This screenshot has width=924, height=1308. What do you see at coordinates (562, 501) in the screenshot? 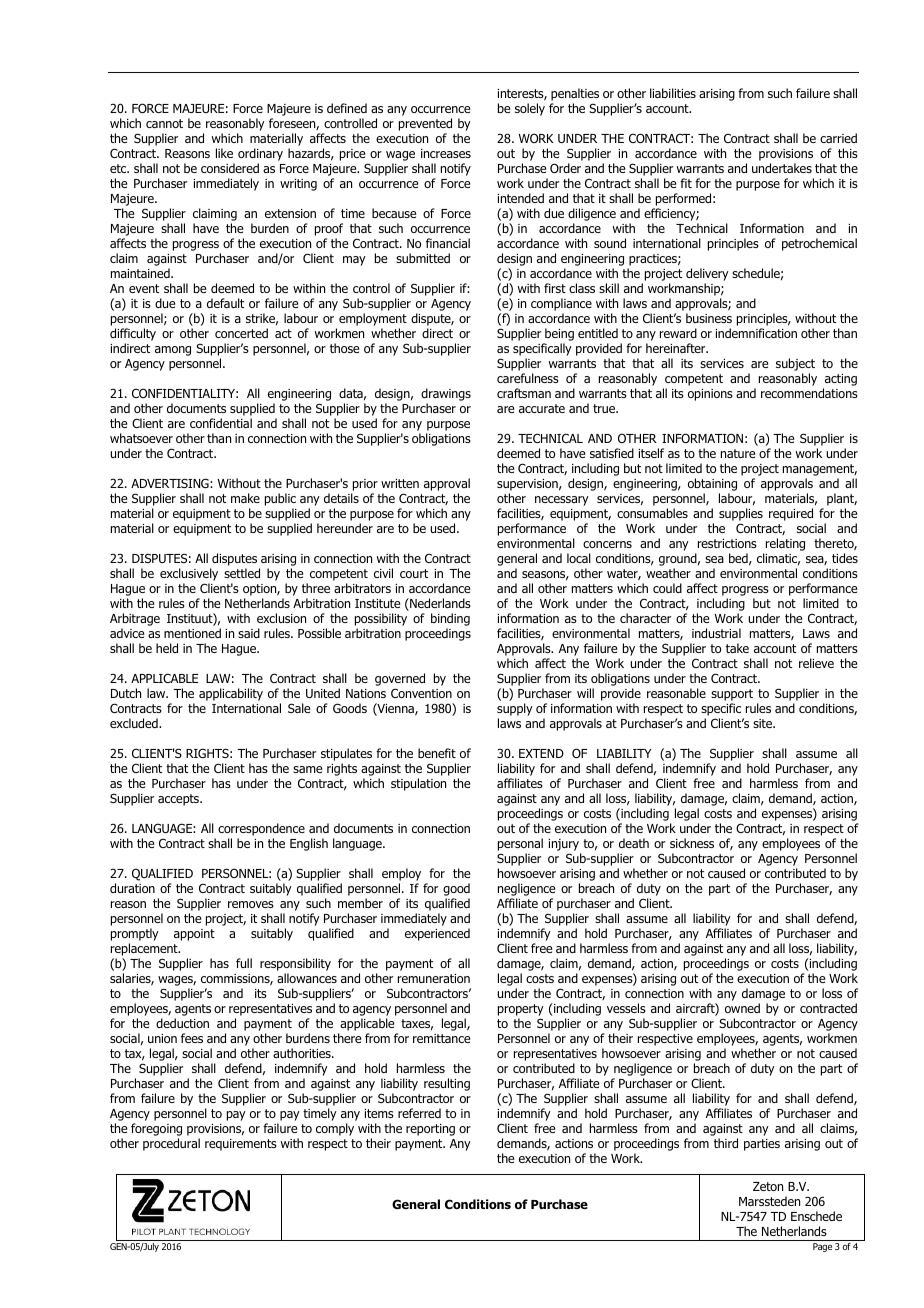
I see `necessary` at bounding box center [562, 501].
